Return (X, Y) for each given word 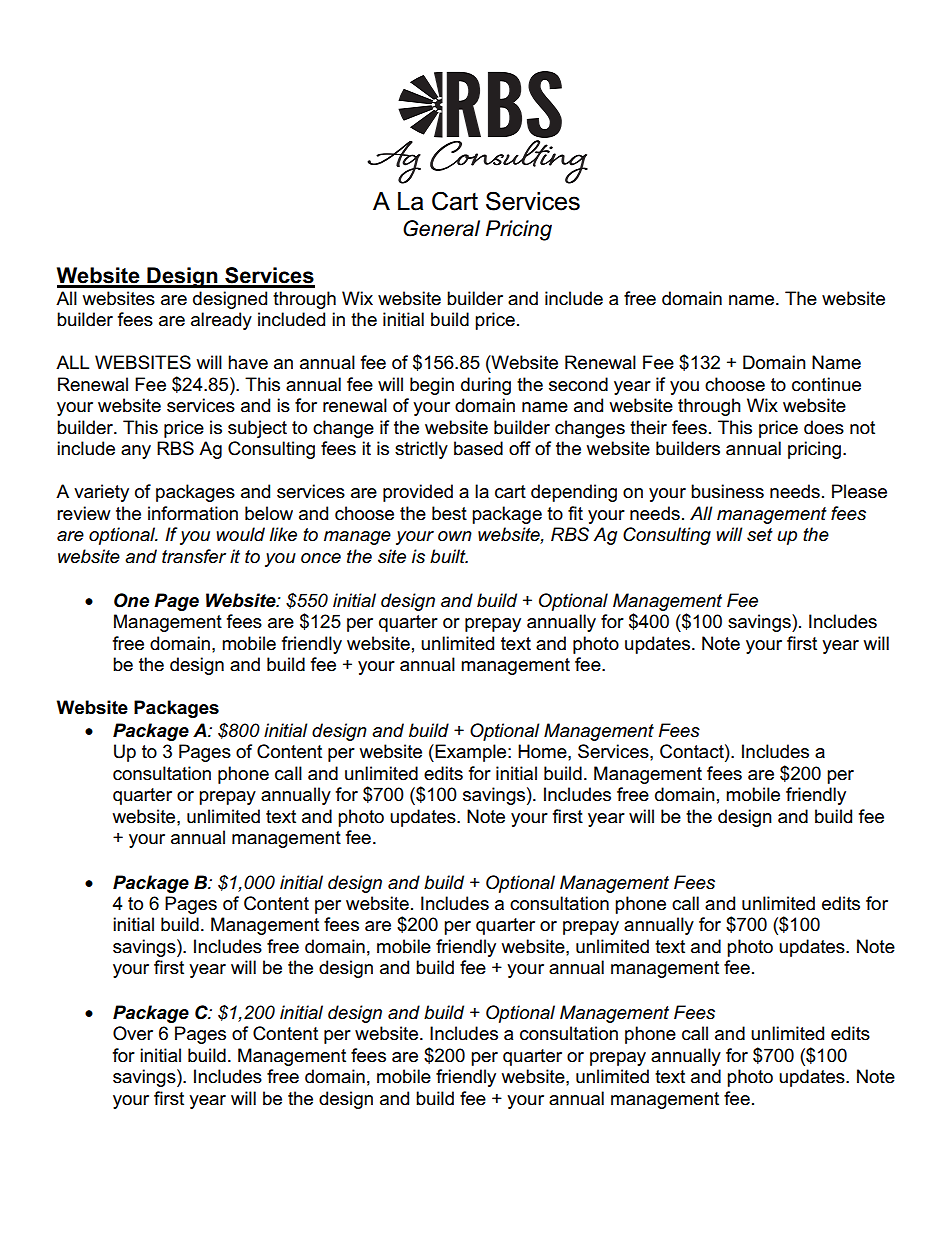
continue (826, 384)
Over (133, 1033)
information (193, 513)
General (441, 228)
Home (543, 751)
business (727, 491)
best (449, 513)
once (321, 558)
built (449, 556)
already (221, 321)
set (760, 535)
